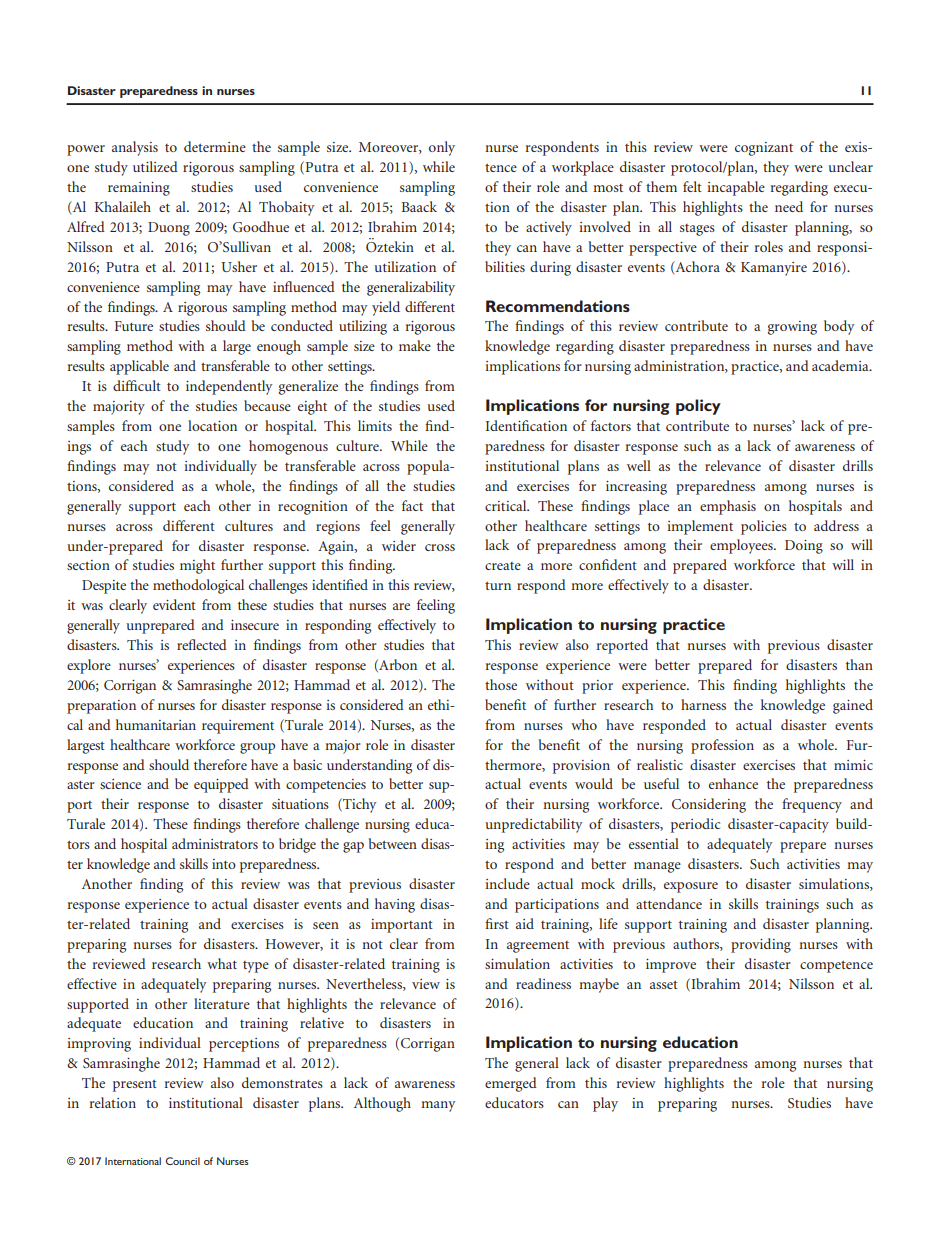  Describe the element at coordinates (197, 566) in the document. I see `might` at that location.
